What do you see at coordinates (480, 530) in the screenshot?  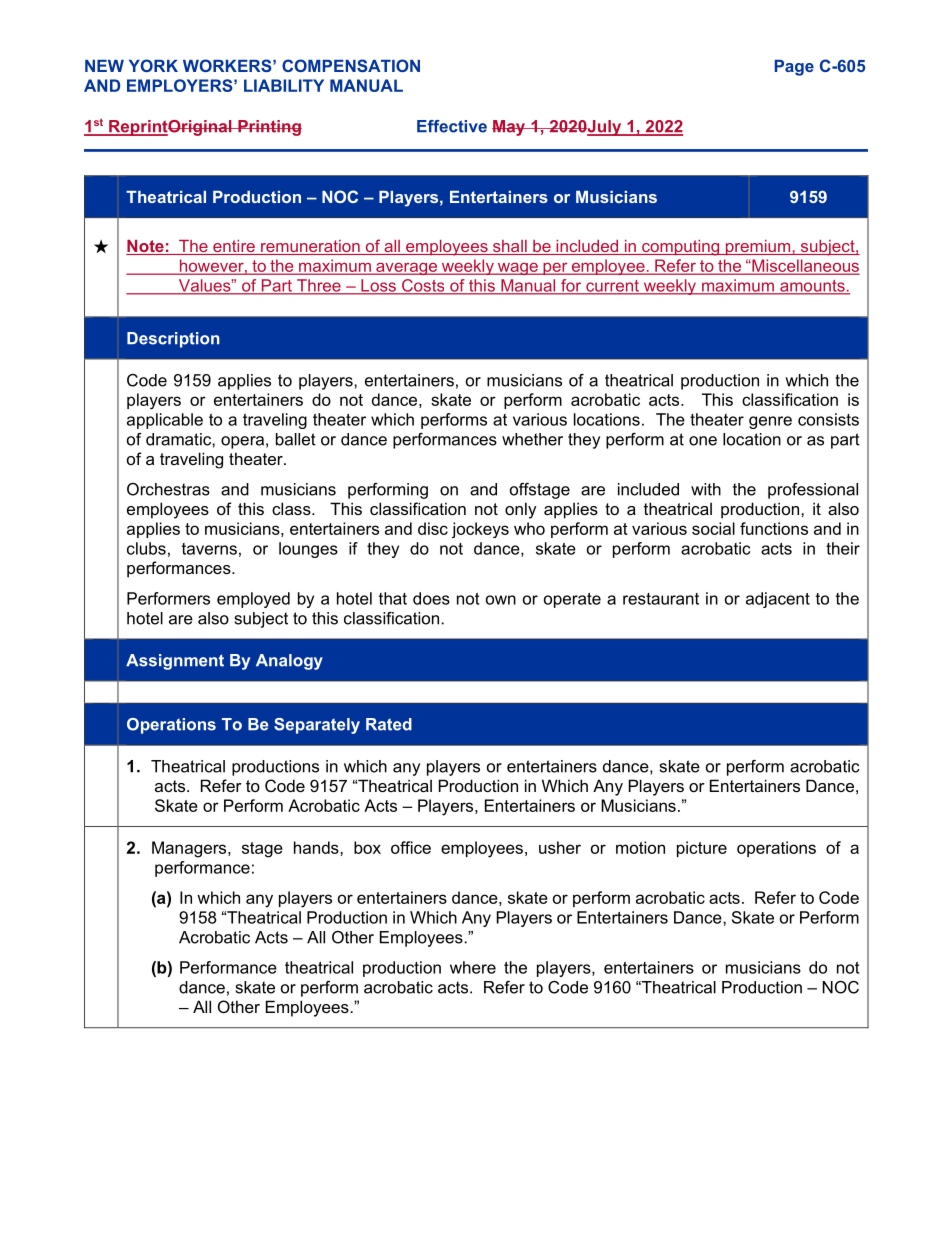 I see `jockeys` at bounding box center [480, 530].
